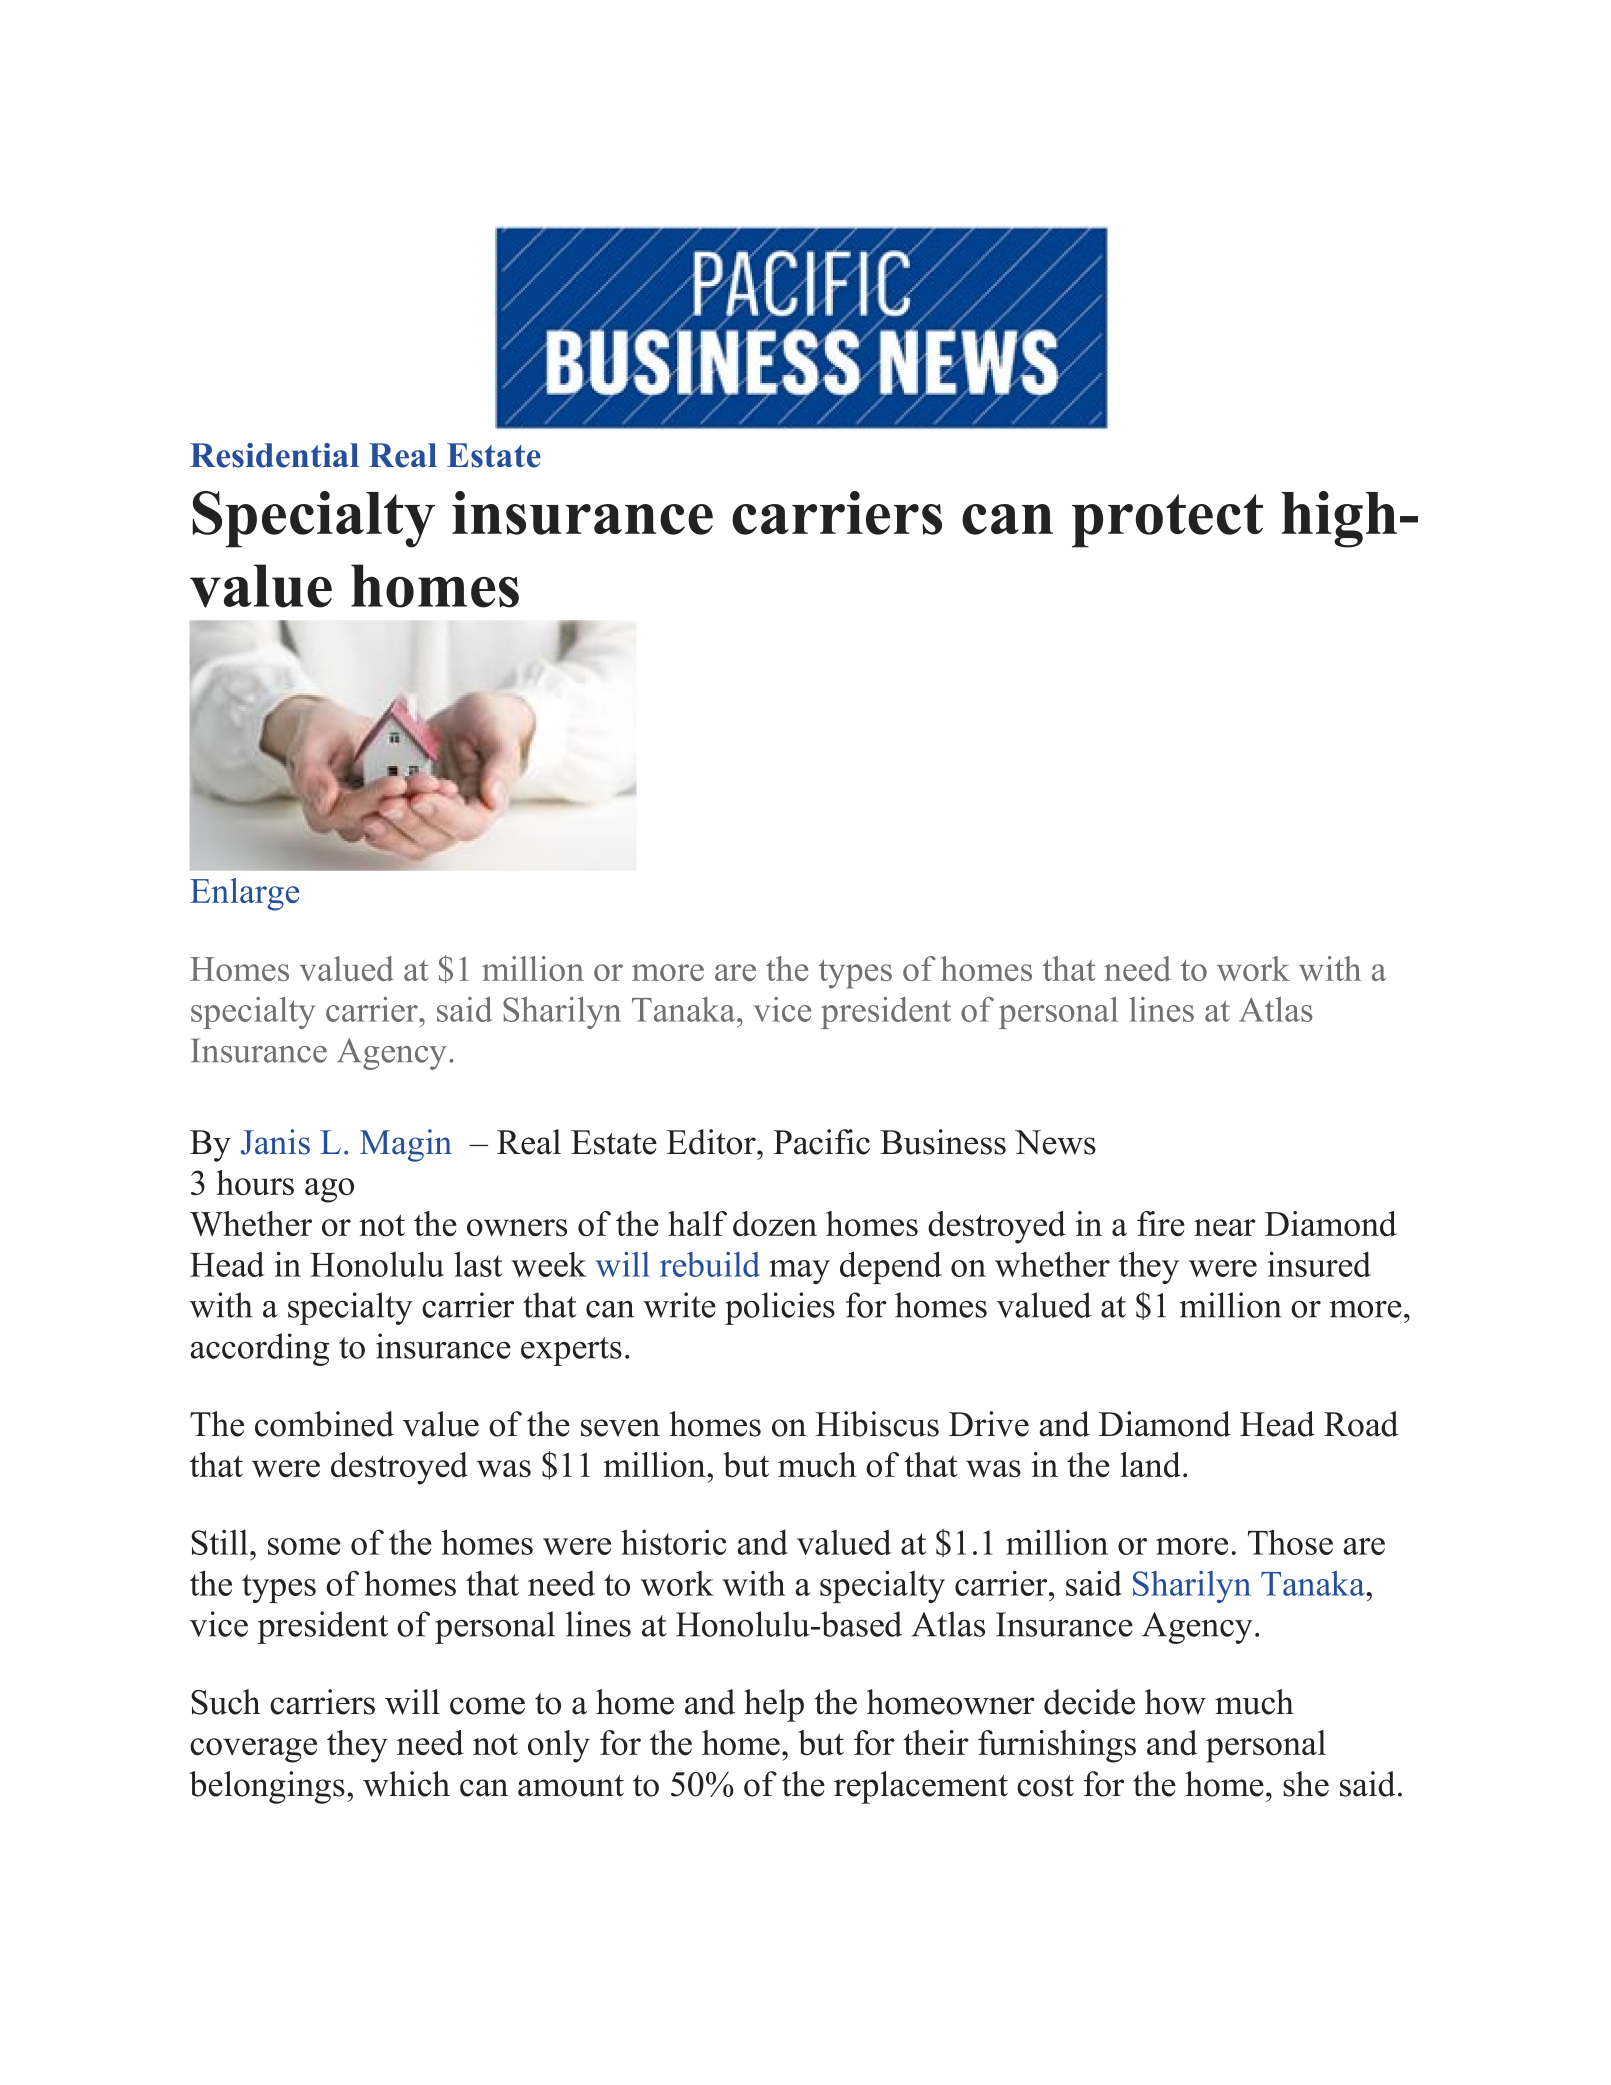 This screenshot has width=1611, height=2085. What do you see at coordinates (712, 1142) in the screenshot?
I see `Editor` at bounding box center [712, 1142].
